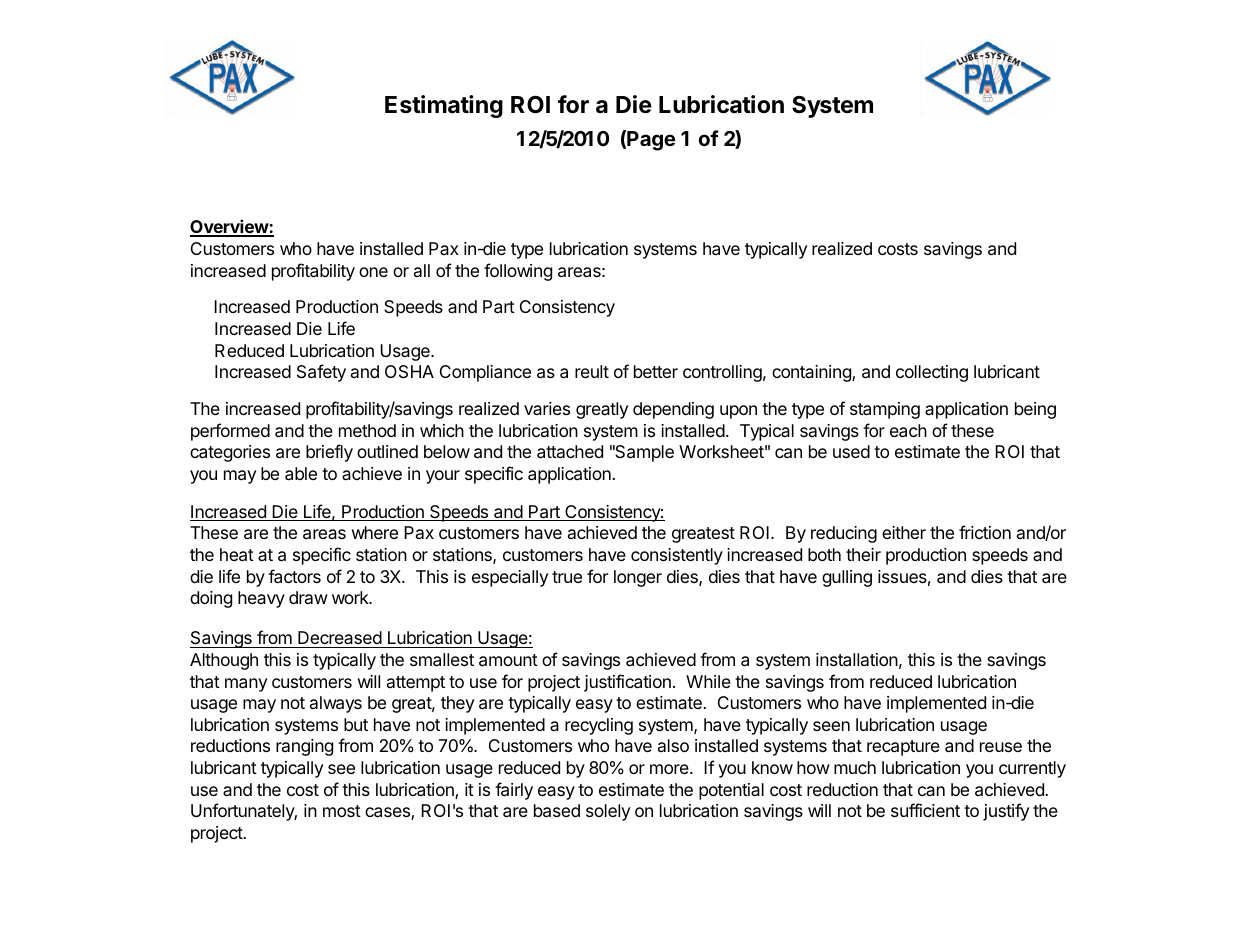  What do you see at coordinates (925, 810) in the screenshot?
I see `sufficient` at bounding box center [925, 810].
